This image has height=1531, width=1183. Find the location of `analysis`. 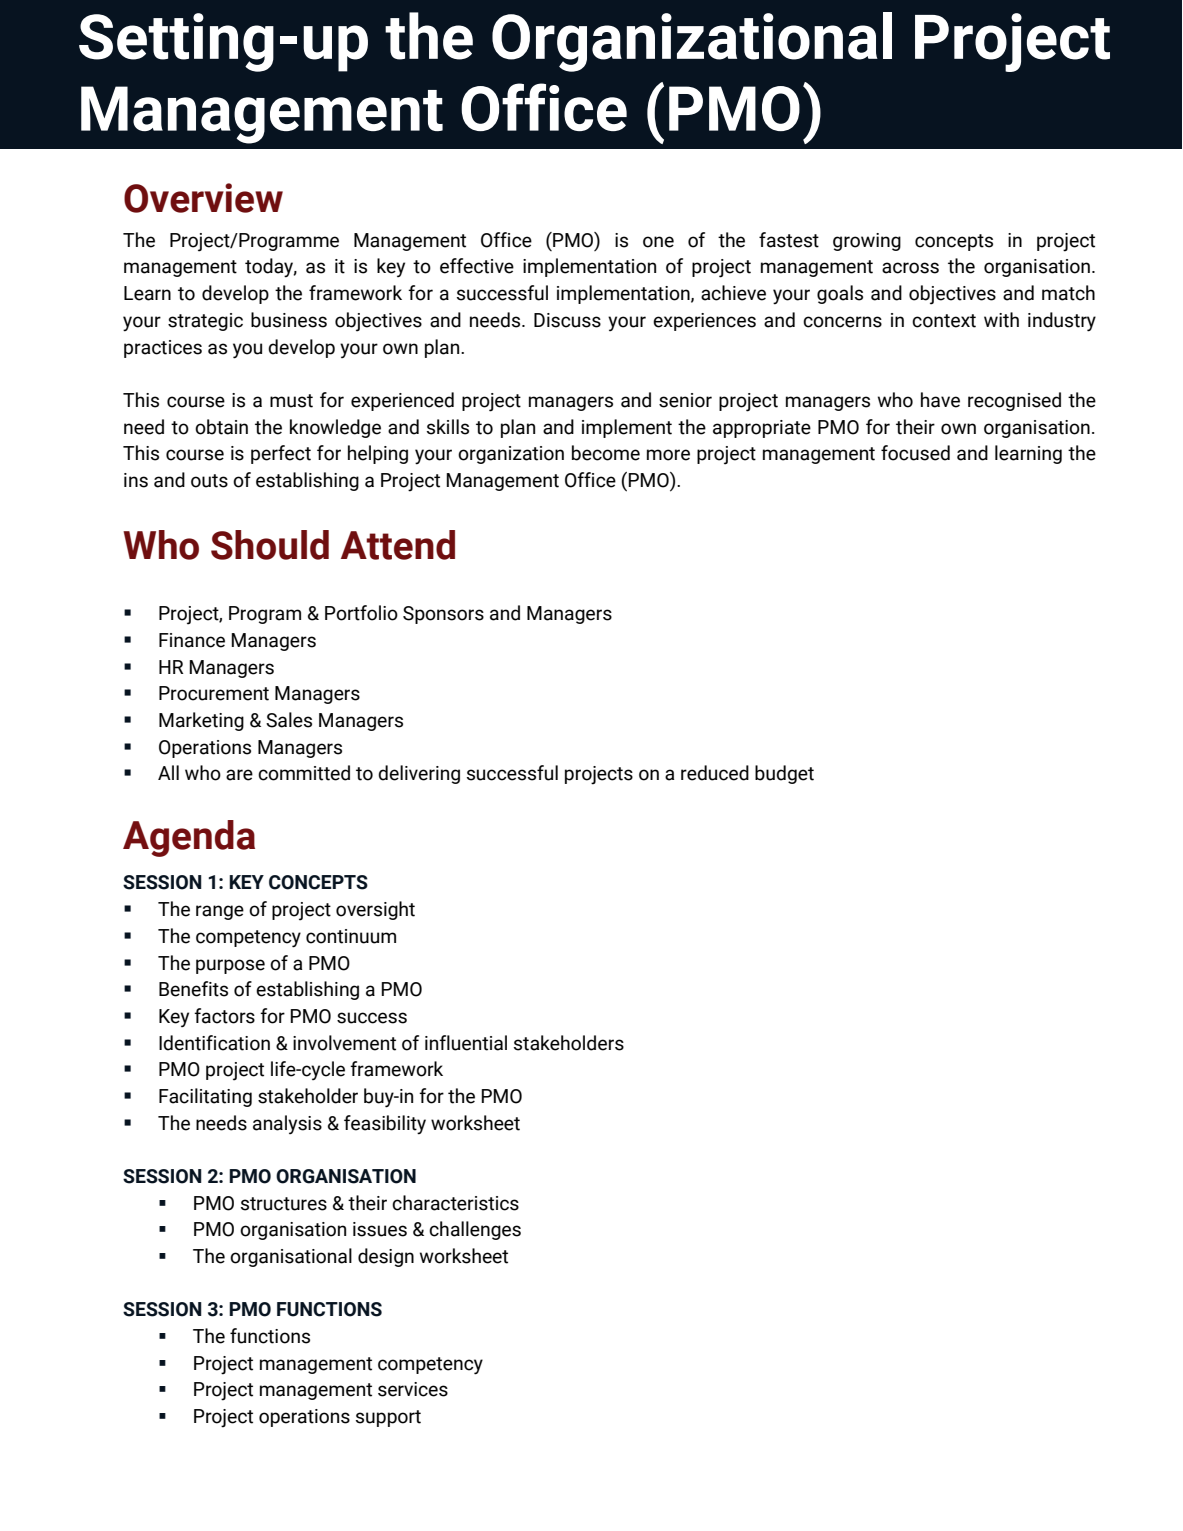

analysis is located at coordinates (287, 1124).
